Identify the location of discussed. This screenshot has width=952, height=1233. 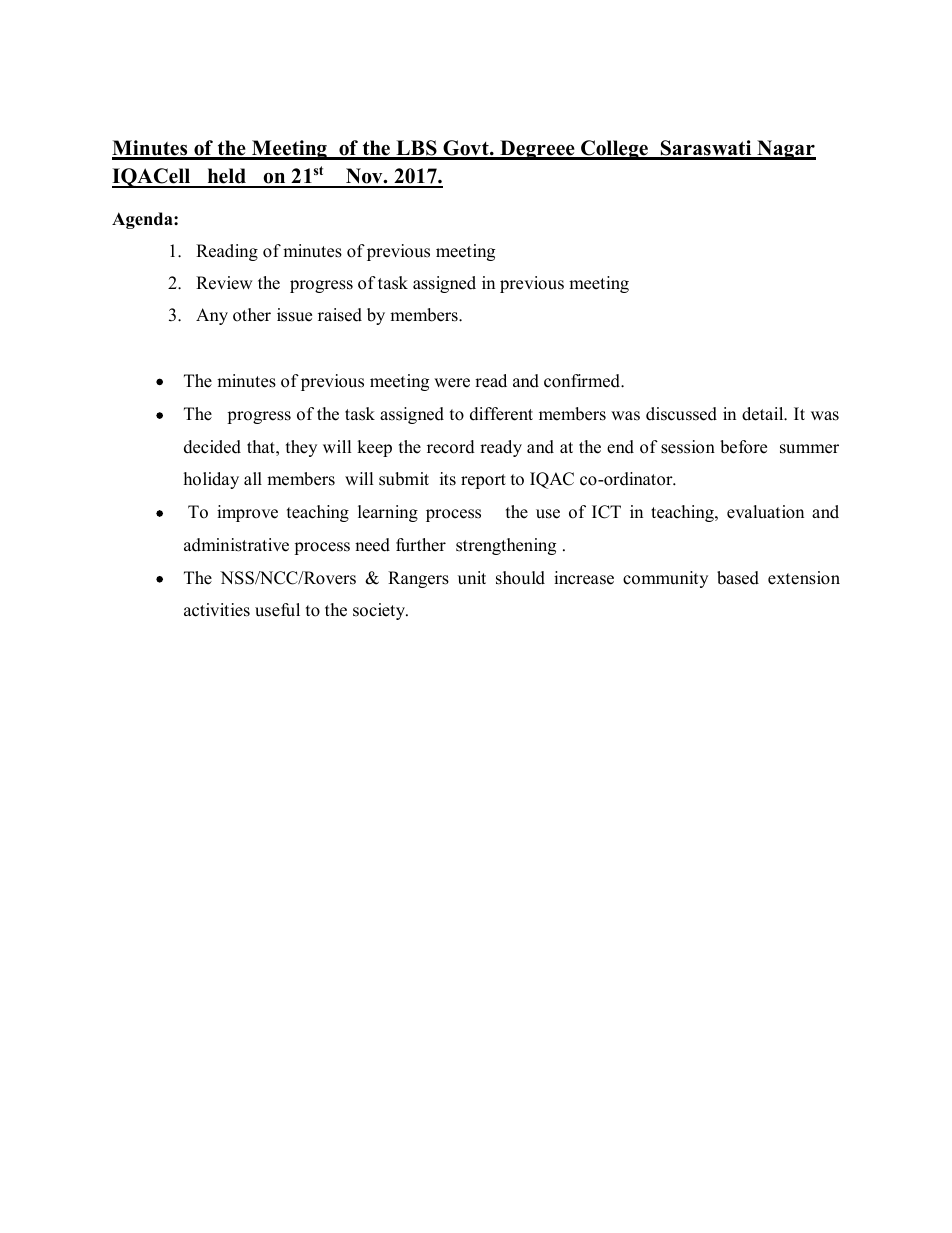
(681, 414).
